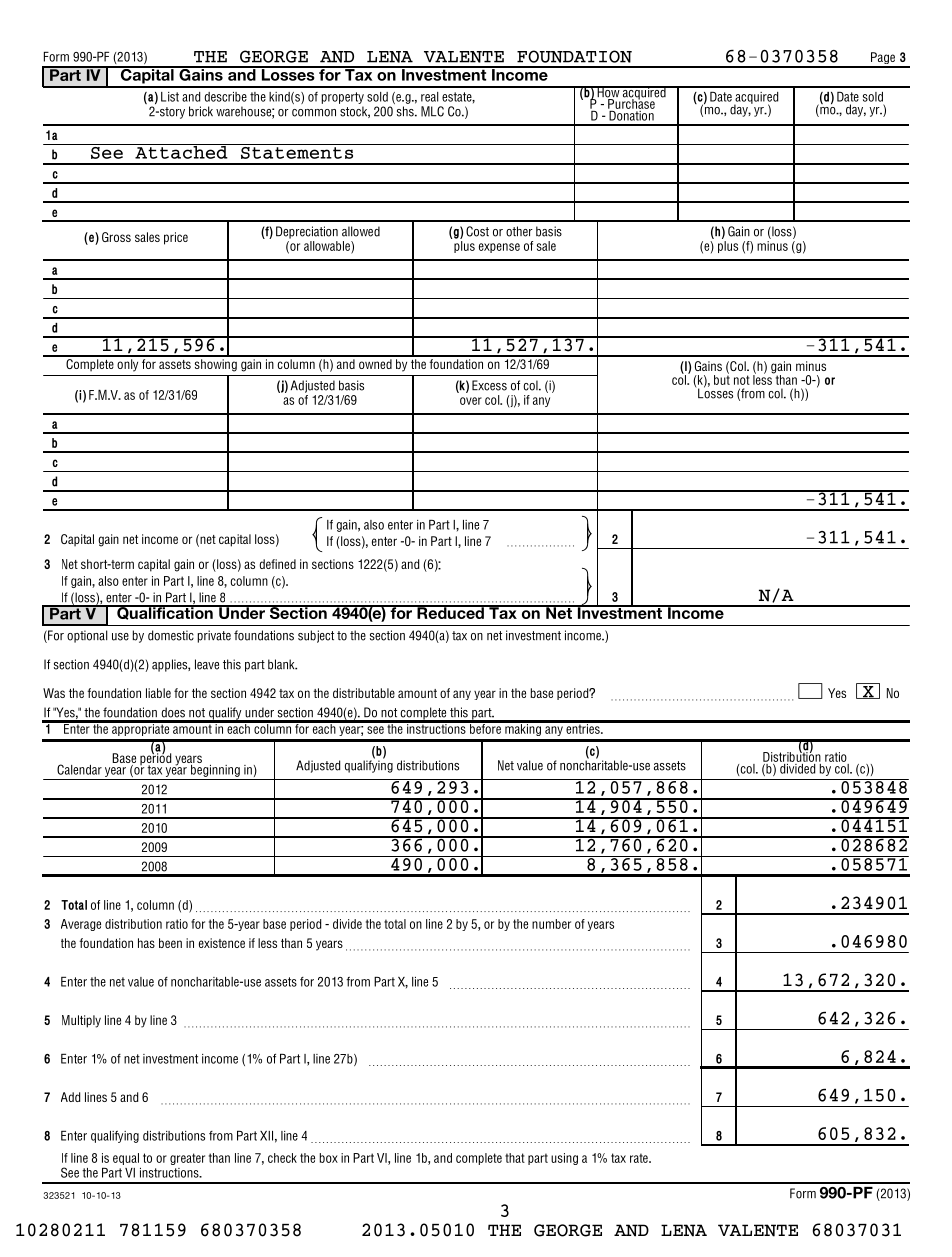  What do you see at coordinates (165, 612) in the screenshot?
I see `Qualification` at bounding box center [165, 612].
